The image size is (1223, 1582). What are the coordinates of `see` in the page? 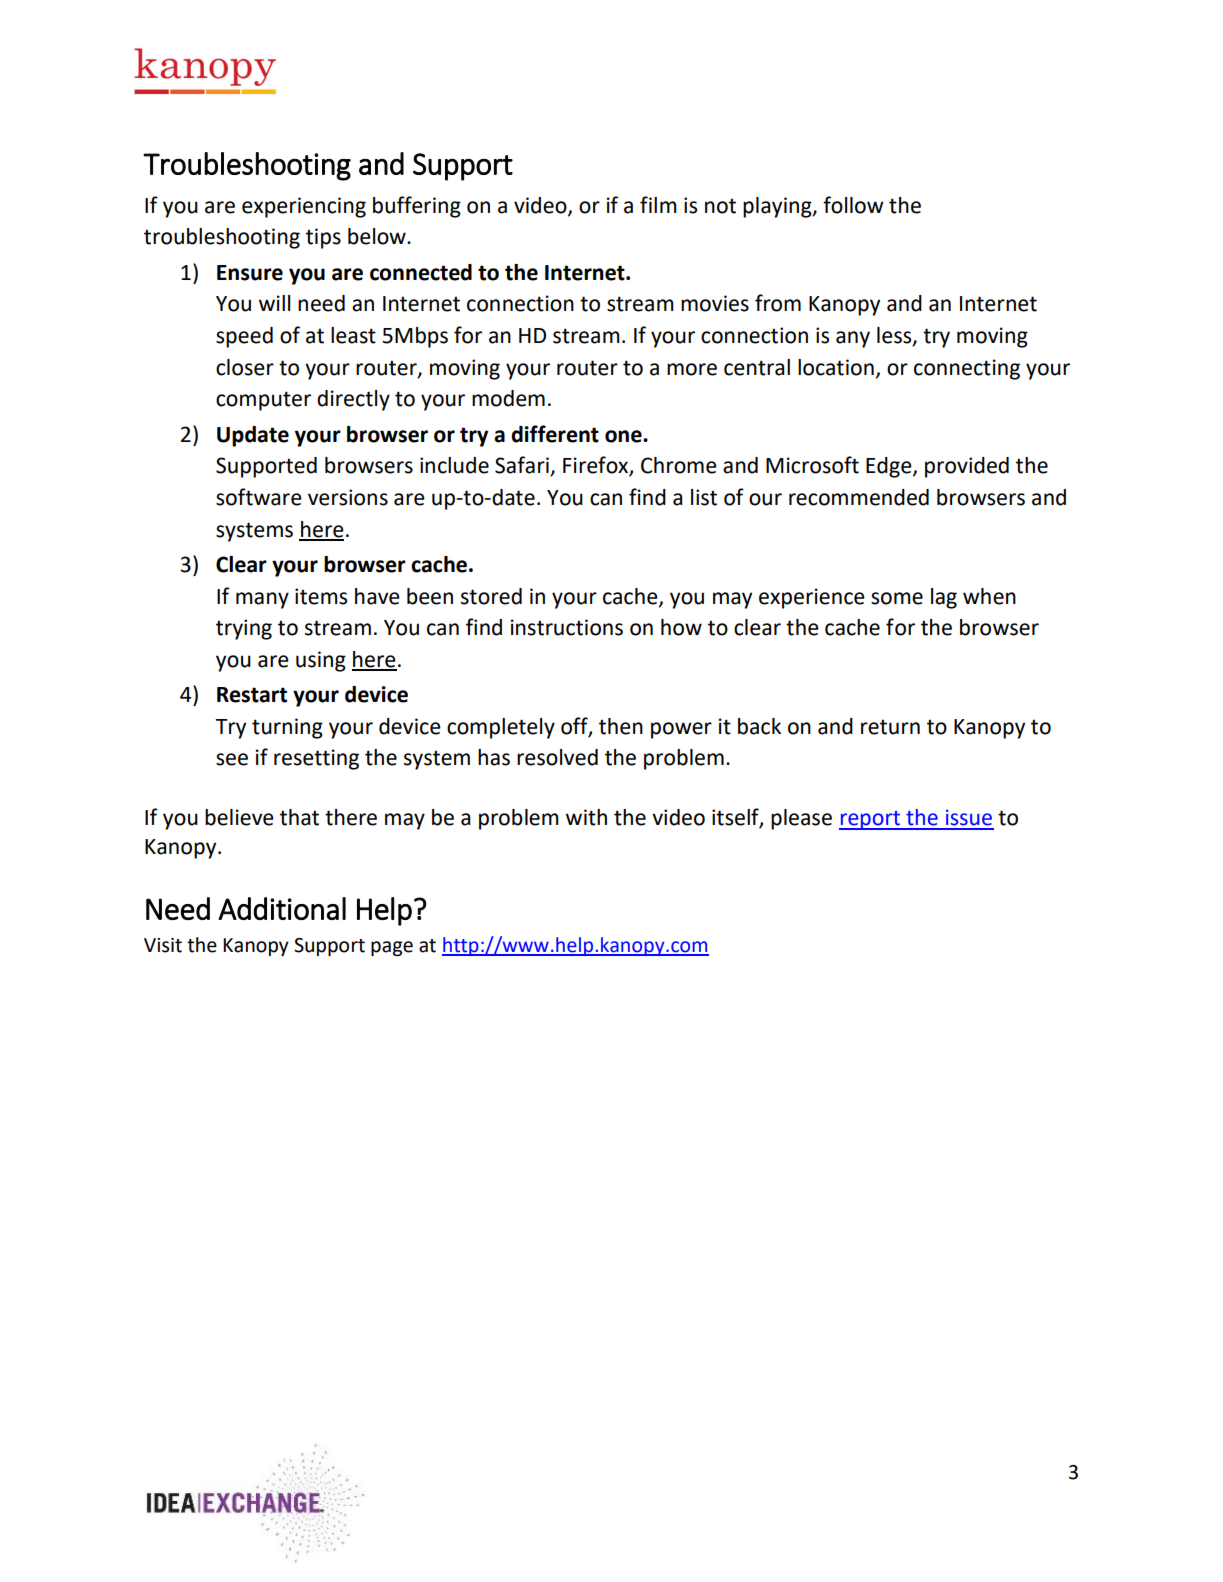 It's located at (232, 759).
